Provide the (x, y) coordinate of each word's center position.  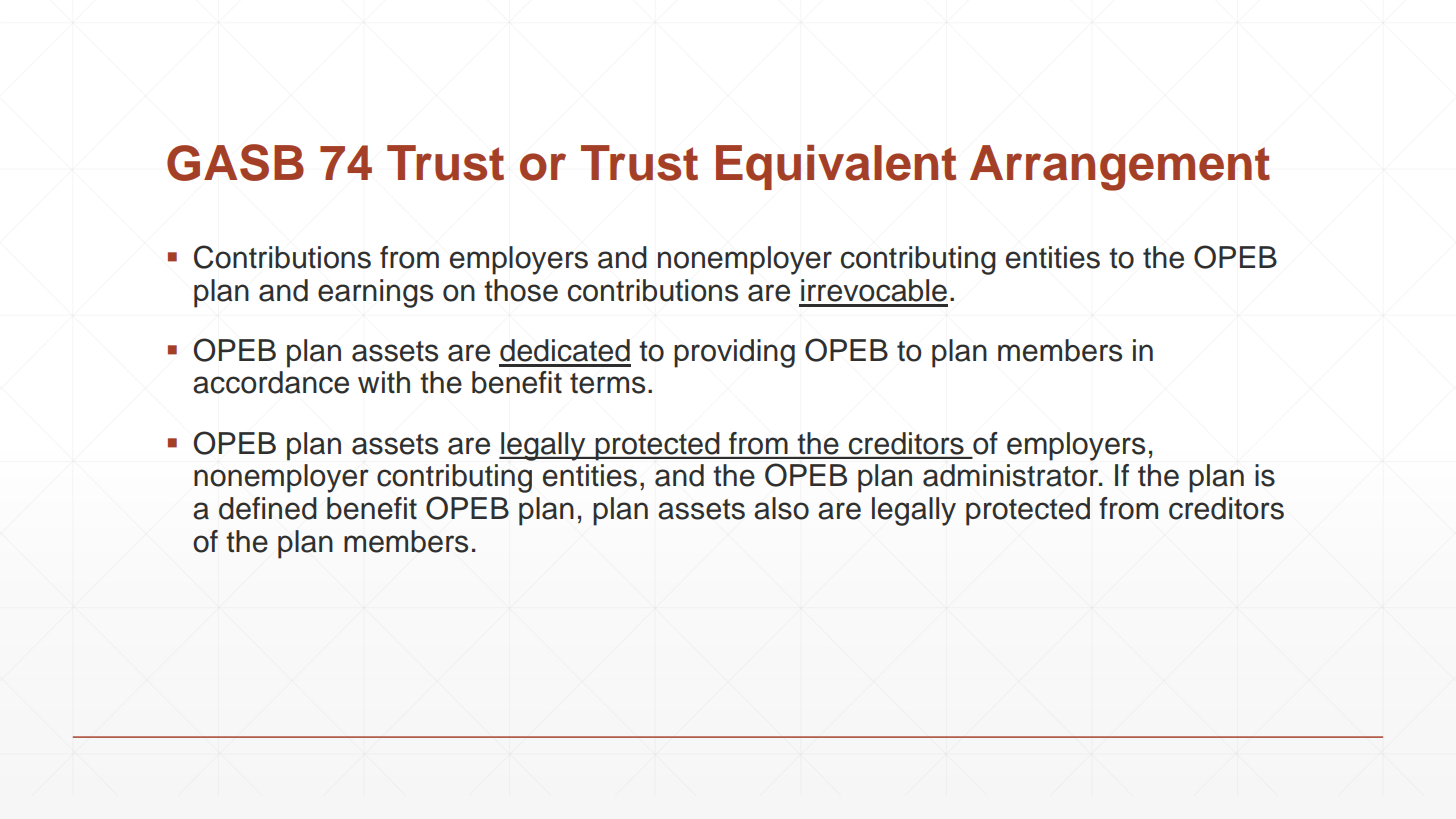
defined (268, 508)
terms (607, 383)
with (384, 382)
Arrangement (1120, 168)
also (781, 508)
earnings (375, 293)
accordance (271, 382)
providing (734, 353)
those (521, 290)
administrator (1012, 475)
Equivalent (836, 167)
